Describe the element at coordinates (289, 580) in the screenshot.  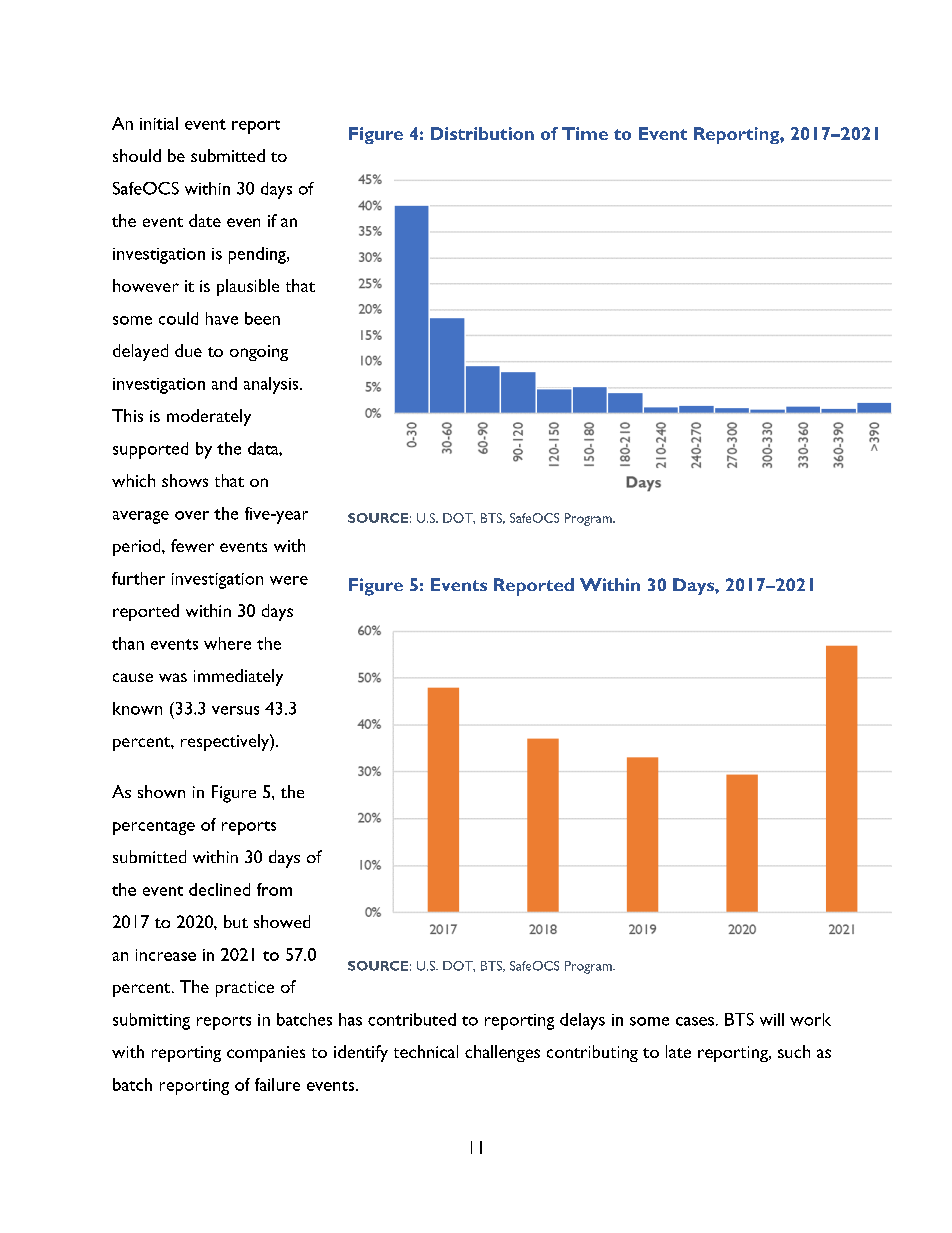
I see `were` at that location.
